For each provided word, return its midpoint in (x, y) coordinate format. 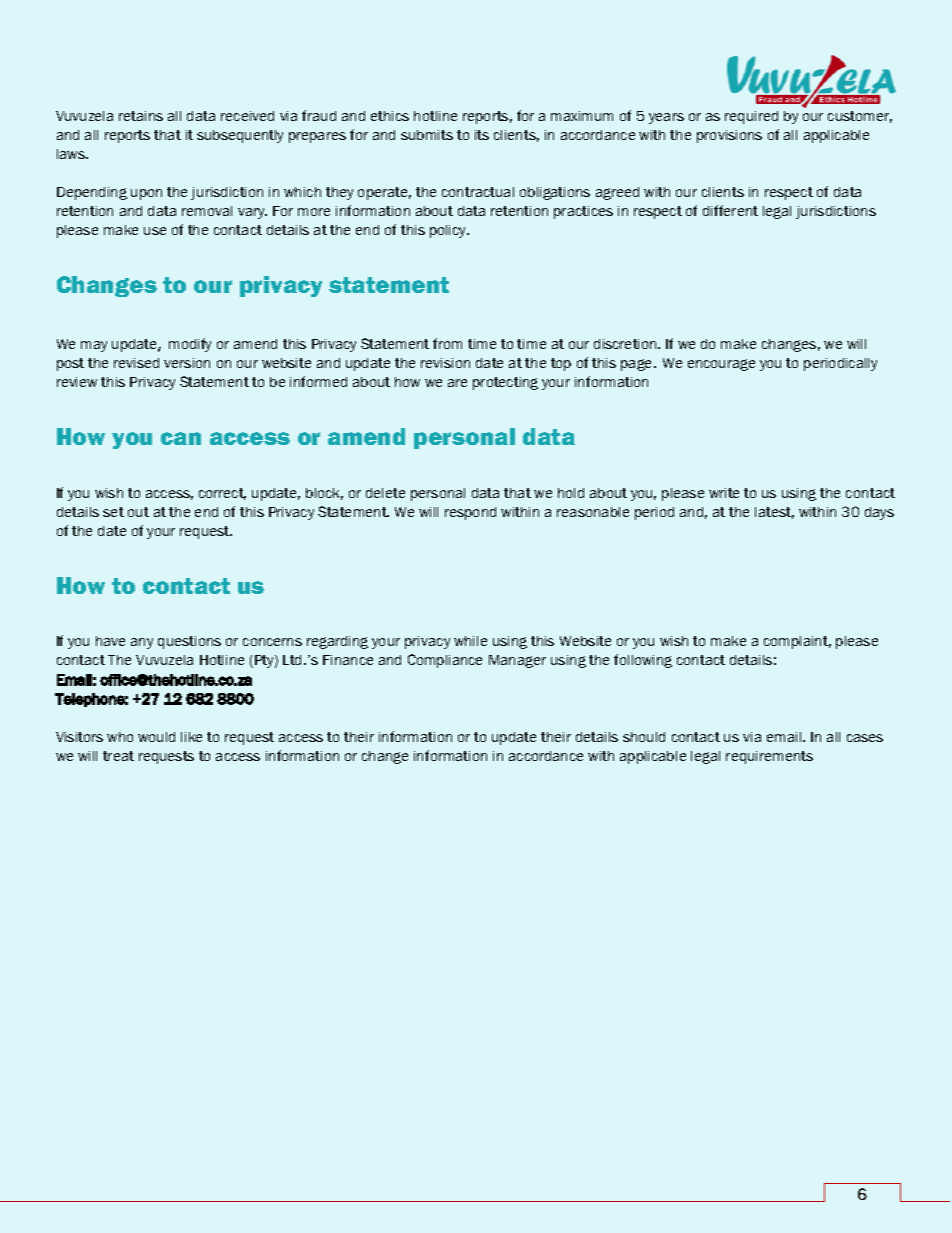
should (644, 737)
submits (427, 135)
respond (470, 513)
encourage (721, 365)
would (156, 737)
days (879, 513)
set (113, 512)
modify (190, 345)
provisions (729, 136)
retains (141, 116)
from (447, 343)
